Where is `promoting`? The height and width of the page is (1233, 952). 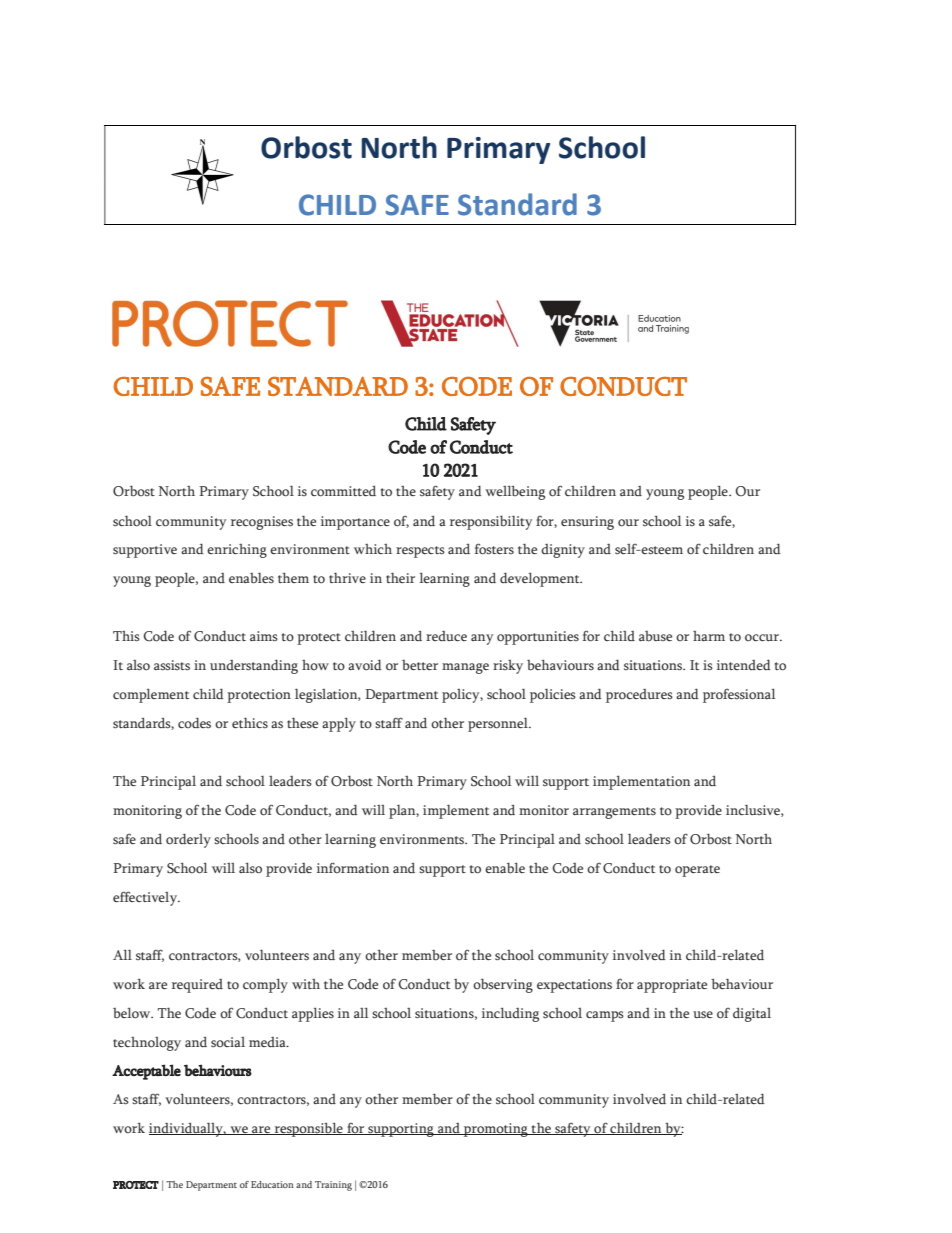 promoting is located at coordinates (496, 1130).
